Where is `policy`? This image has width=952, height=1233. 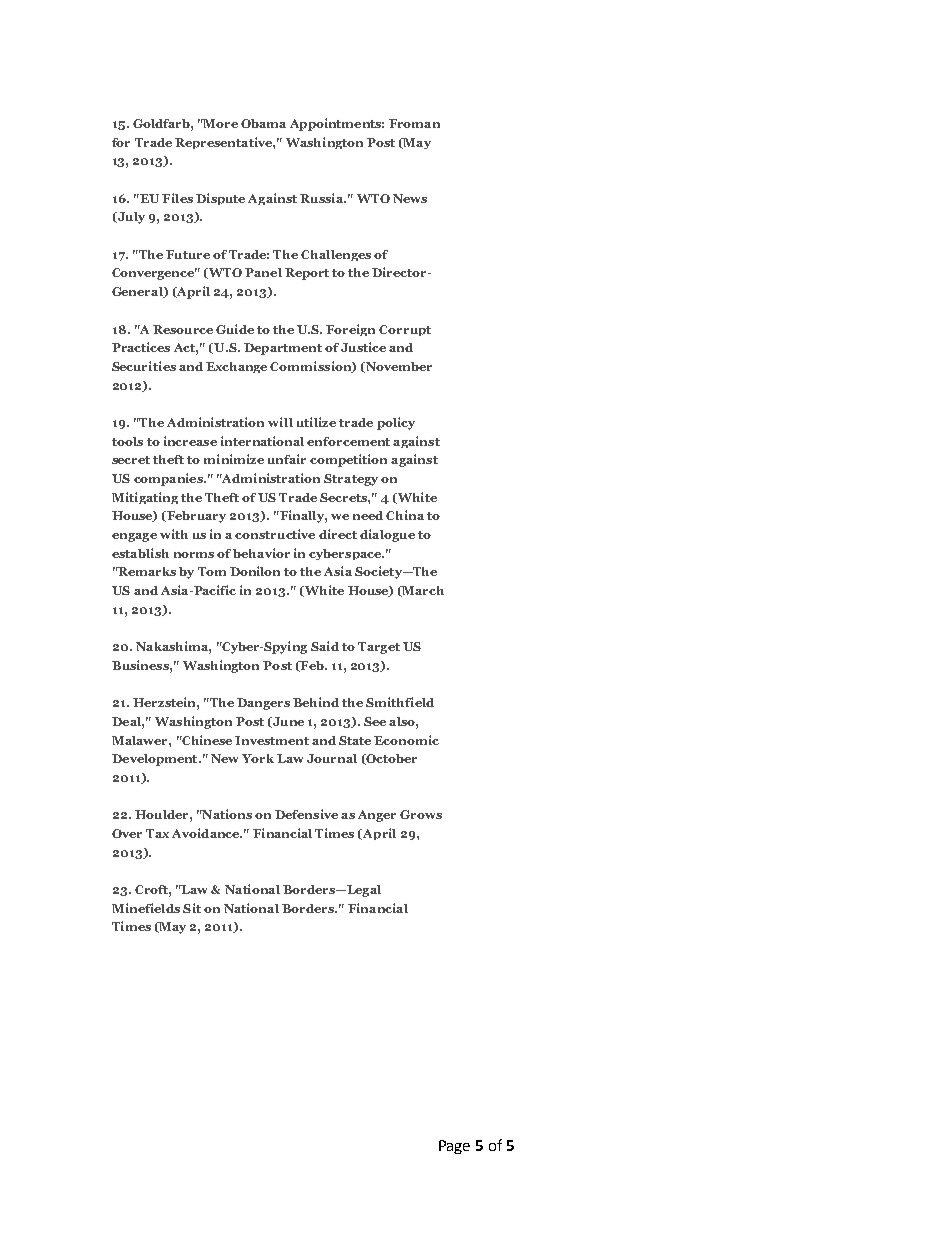 policy is located at coordinates (396, 423).
